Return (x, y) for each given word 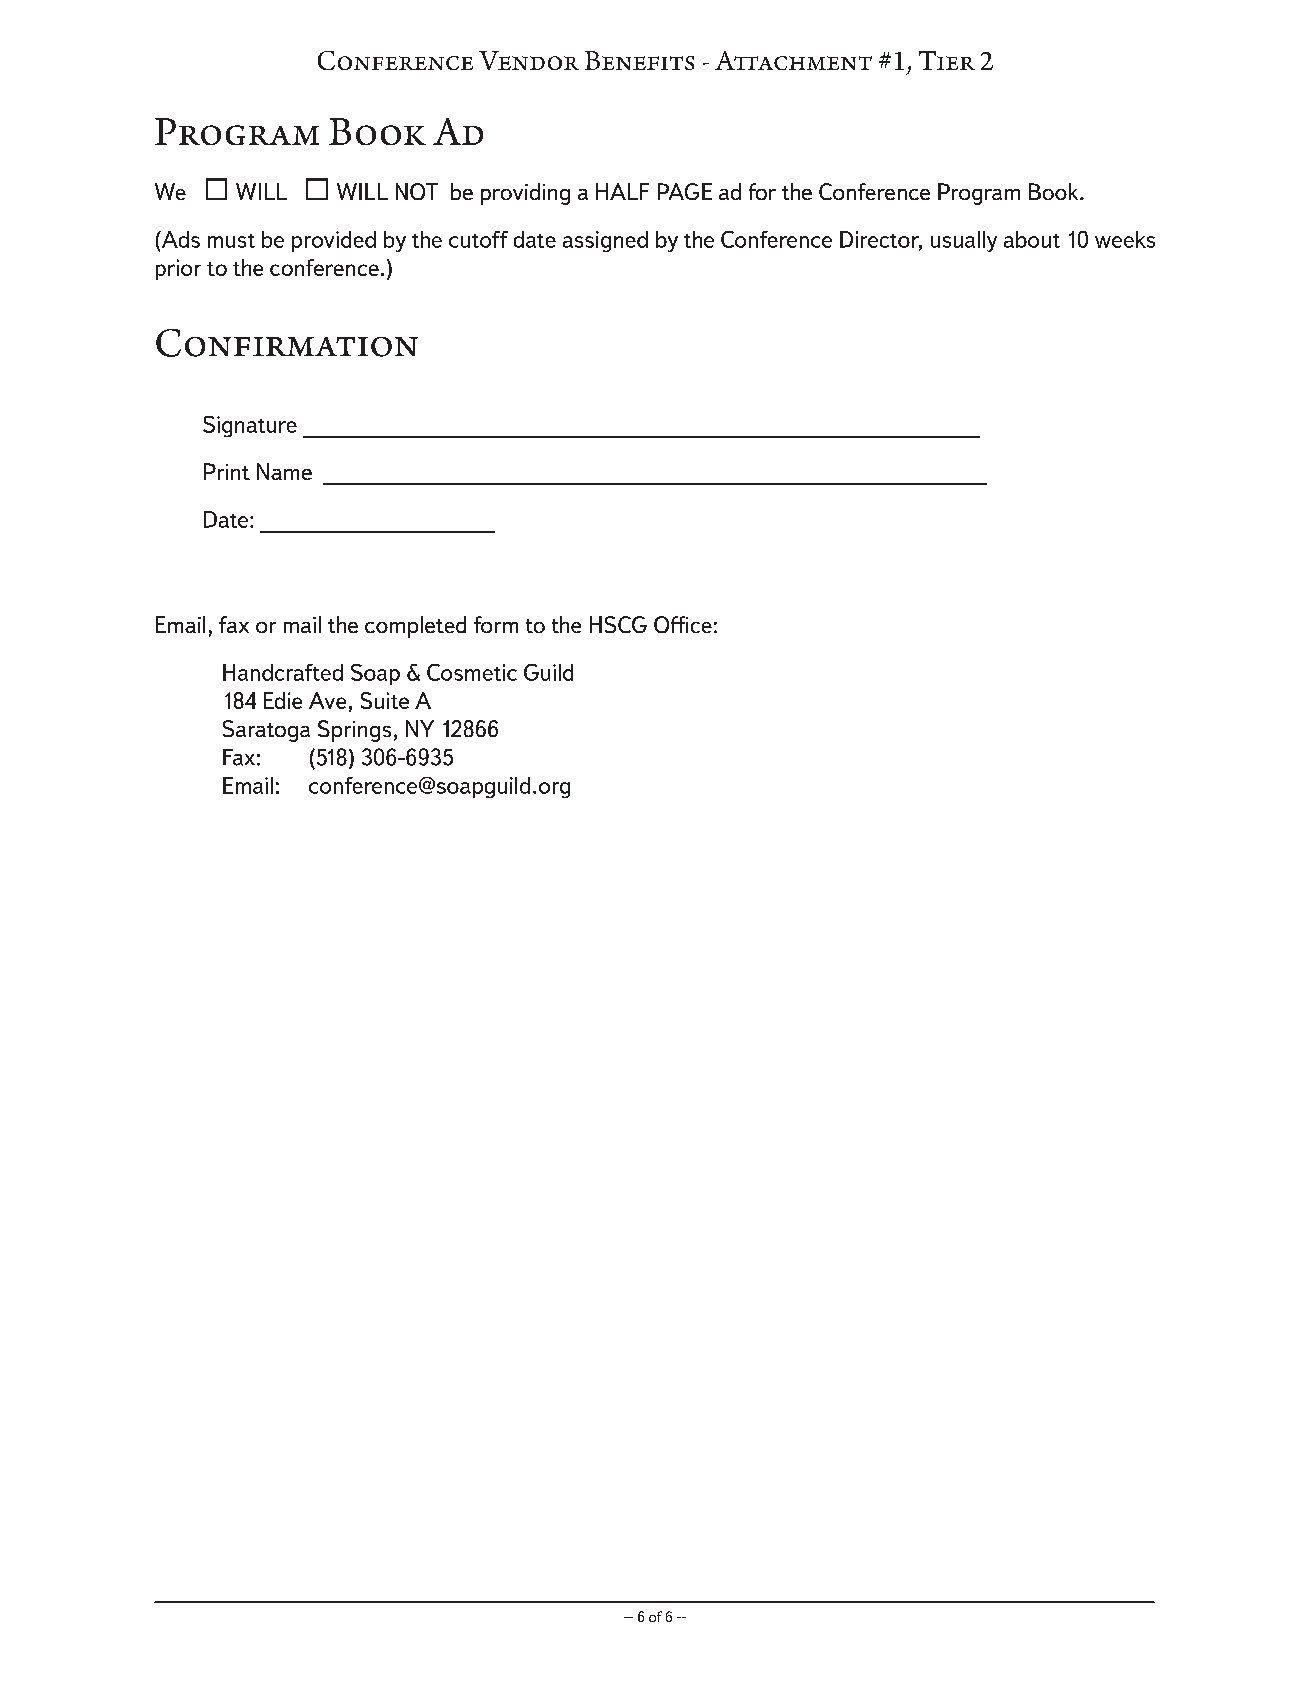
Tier (947, 60)
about (1032, 239)
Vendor (529, 60)
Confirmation (287, 343)
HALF (622, 191)
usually (964, 241)
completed (415, 627)
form (496, 624)
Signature (250, 426)
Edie (283, 700)
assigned (605, 241)
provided (334, 241)
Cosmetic (472, 672)
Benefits (639, 60)
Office (683, 624)
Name (284, 471)
